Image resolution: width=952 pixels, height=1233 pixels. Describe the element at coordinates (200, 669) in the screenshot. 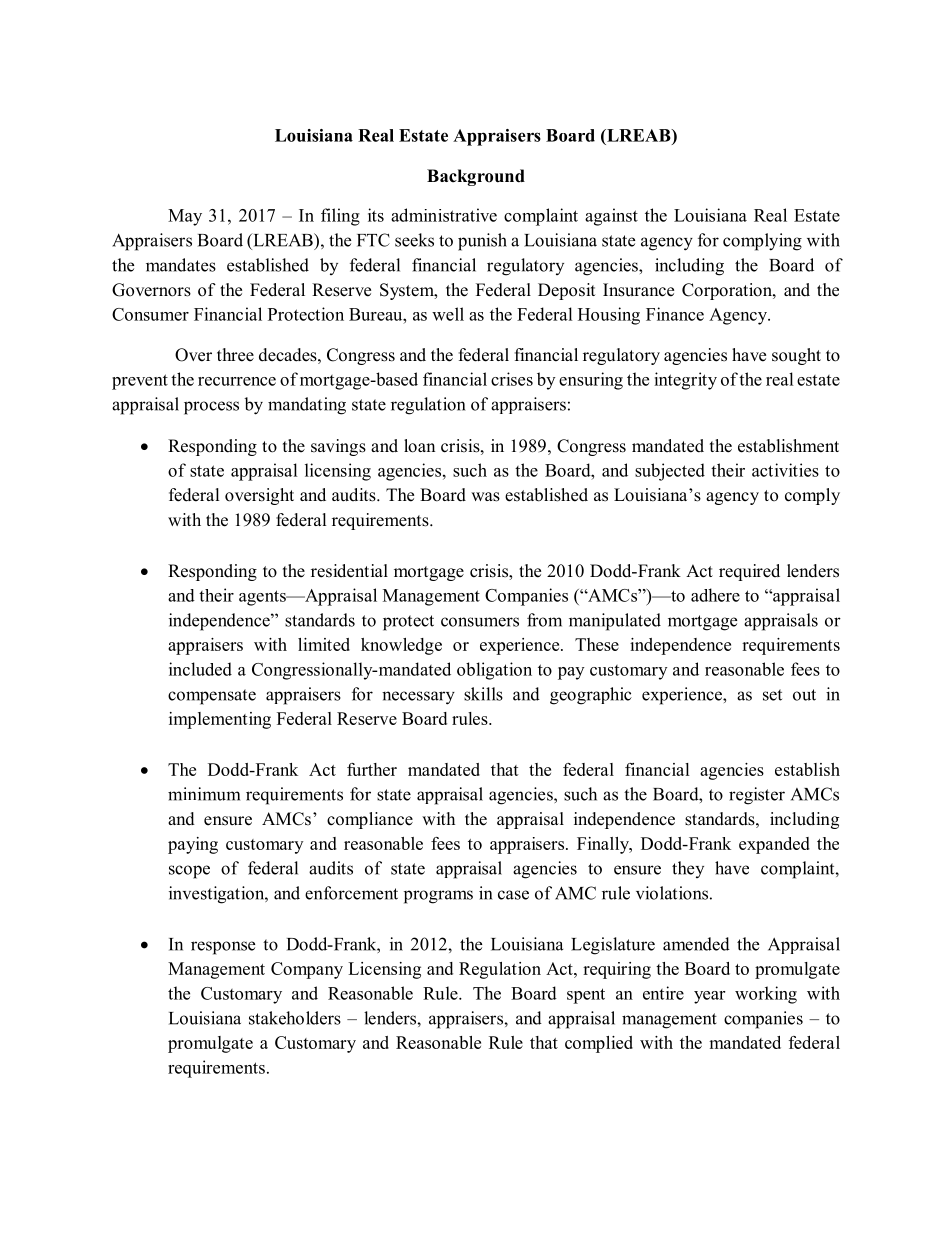

I see `included` at that location.
